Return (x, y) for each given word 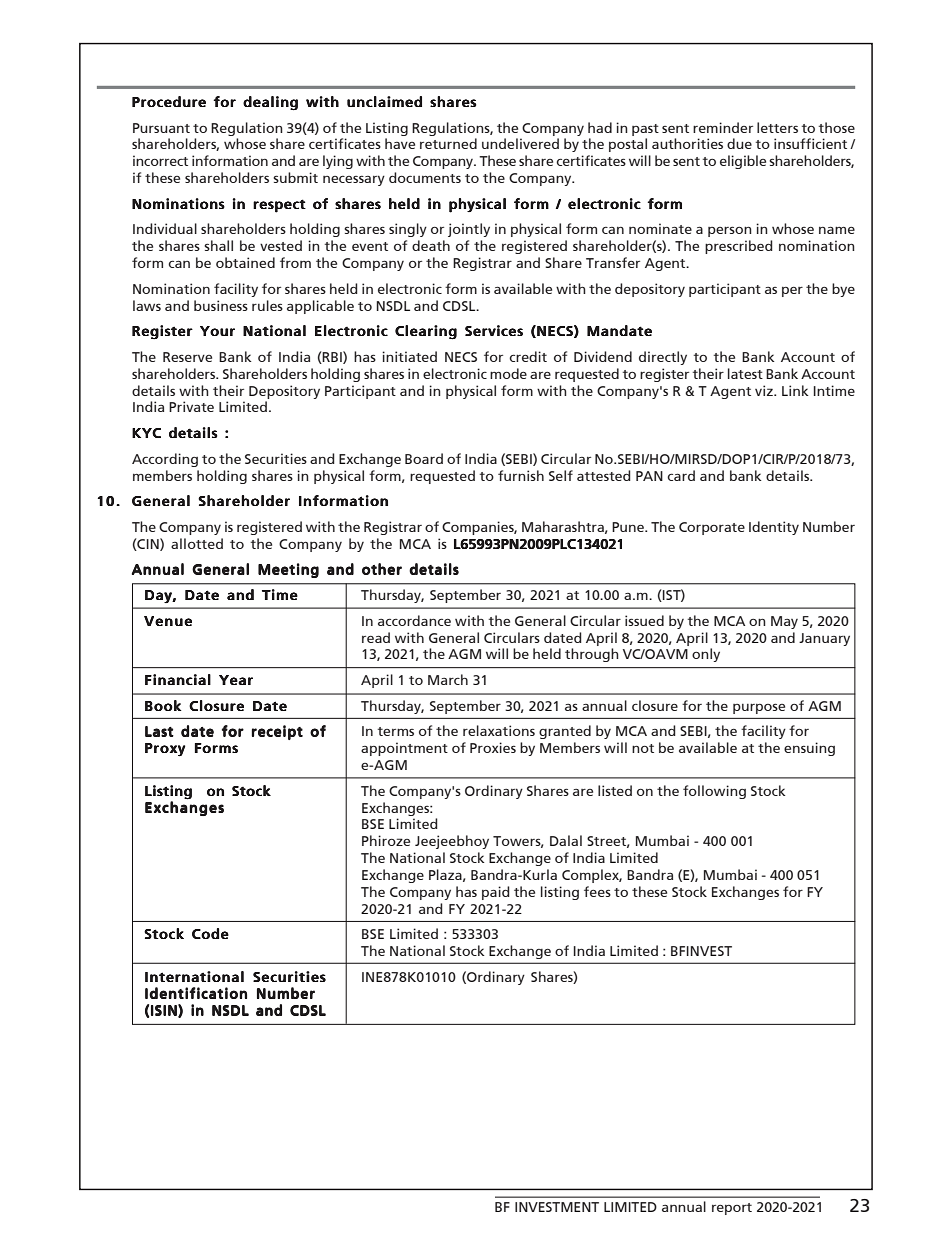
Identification (196, 993)
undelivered (520, 143)
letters (777, 127)
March (448, 679)
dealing (270, 103)
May (784, 622)
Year (236, 680)
